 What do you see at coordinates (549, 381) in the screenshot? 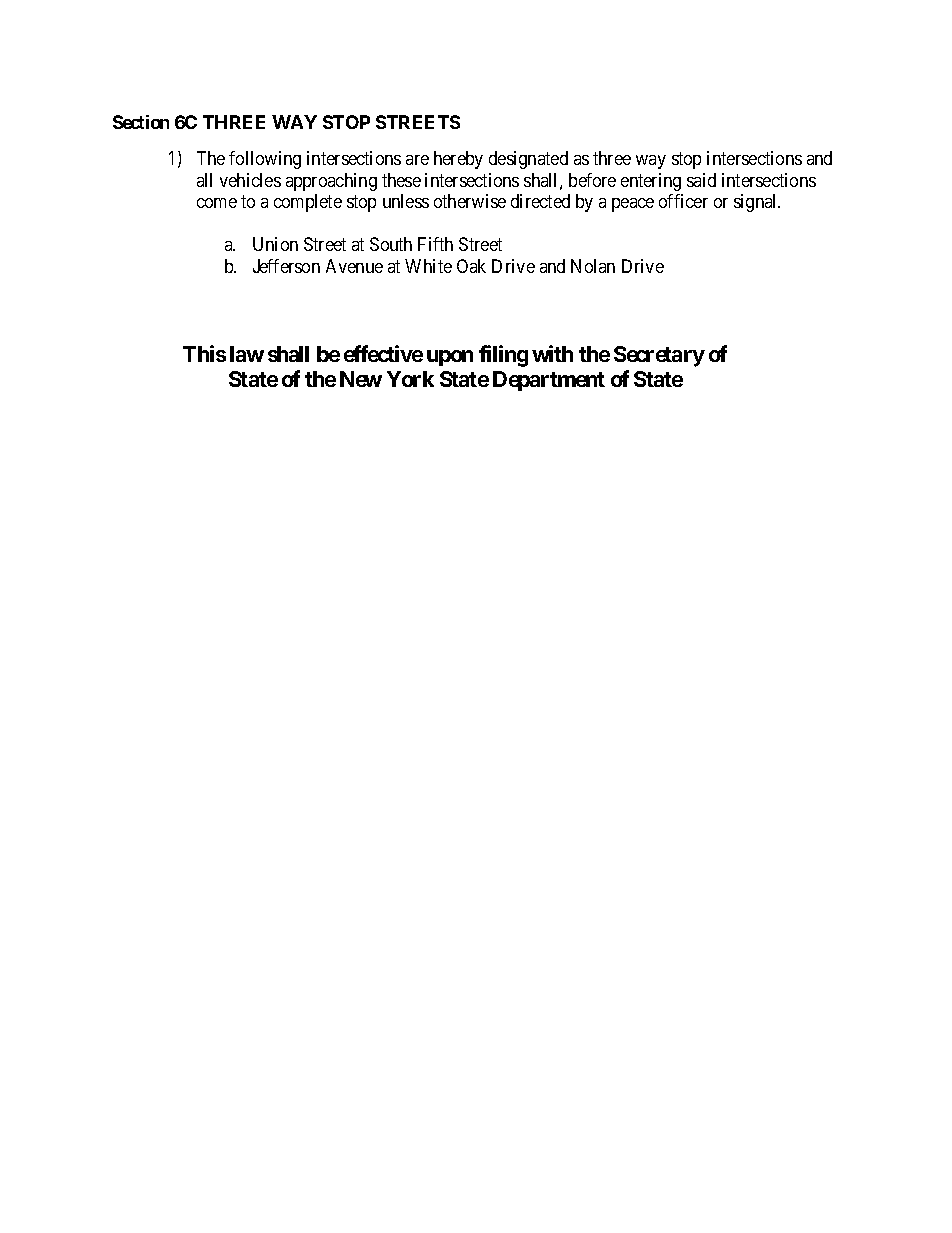
I see `Department` at bounding box center [549, 381].
